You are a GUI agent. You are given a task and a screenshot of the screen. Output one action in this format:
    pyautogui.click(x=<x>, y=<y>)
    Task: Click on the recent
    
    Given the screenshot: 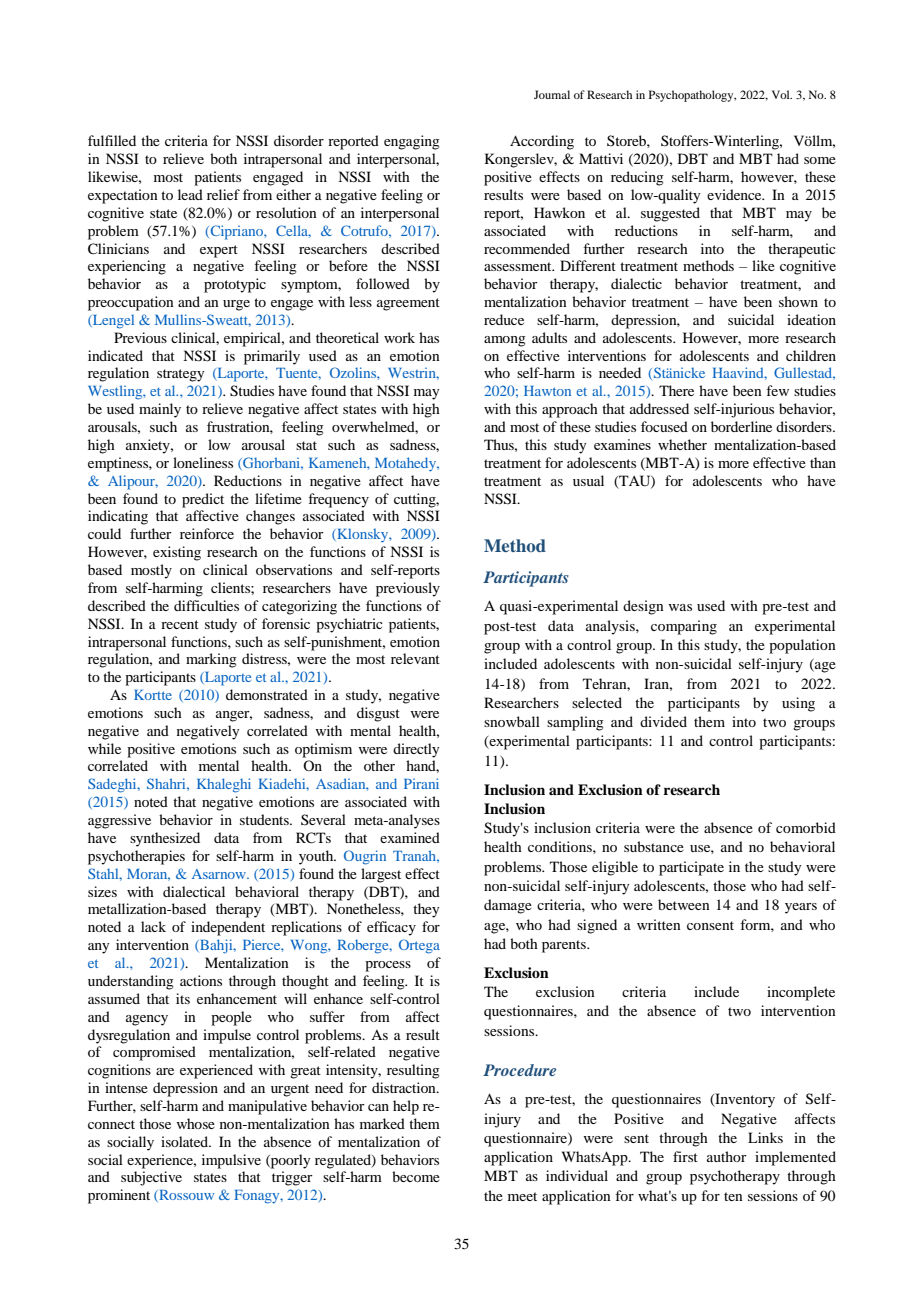 What is the action you would take?
    pyautogui.click(x=180, y=624)
